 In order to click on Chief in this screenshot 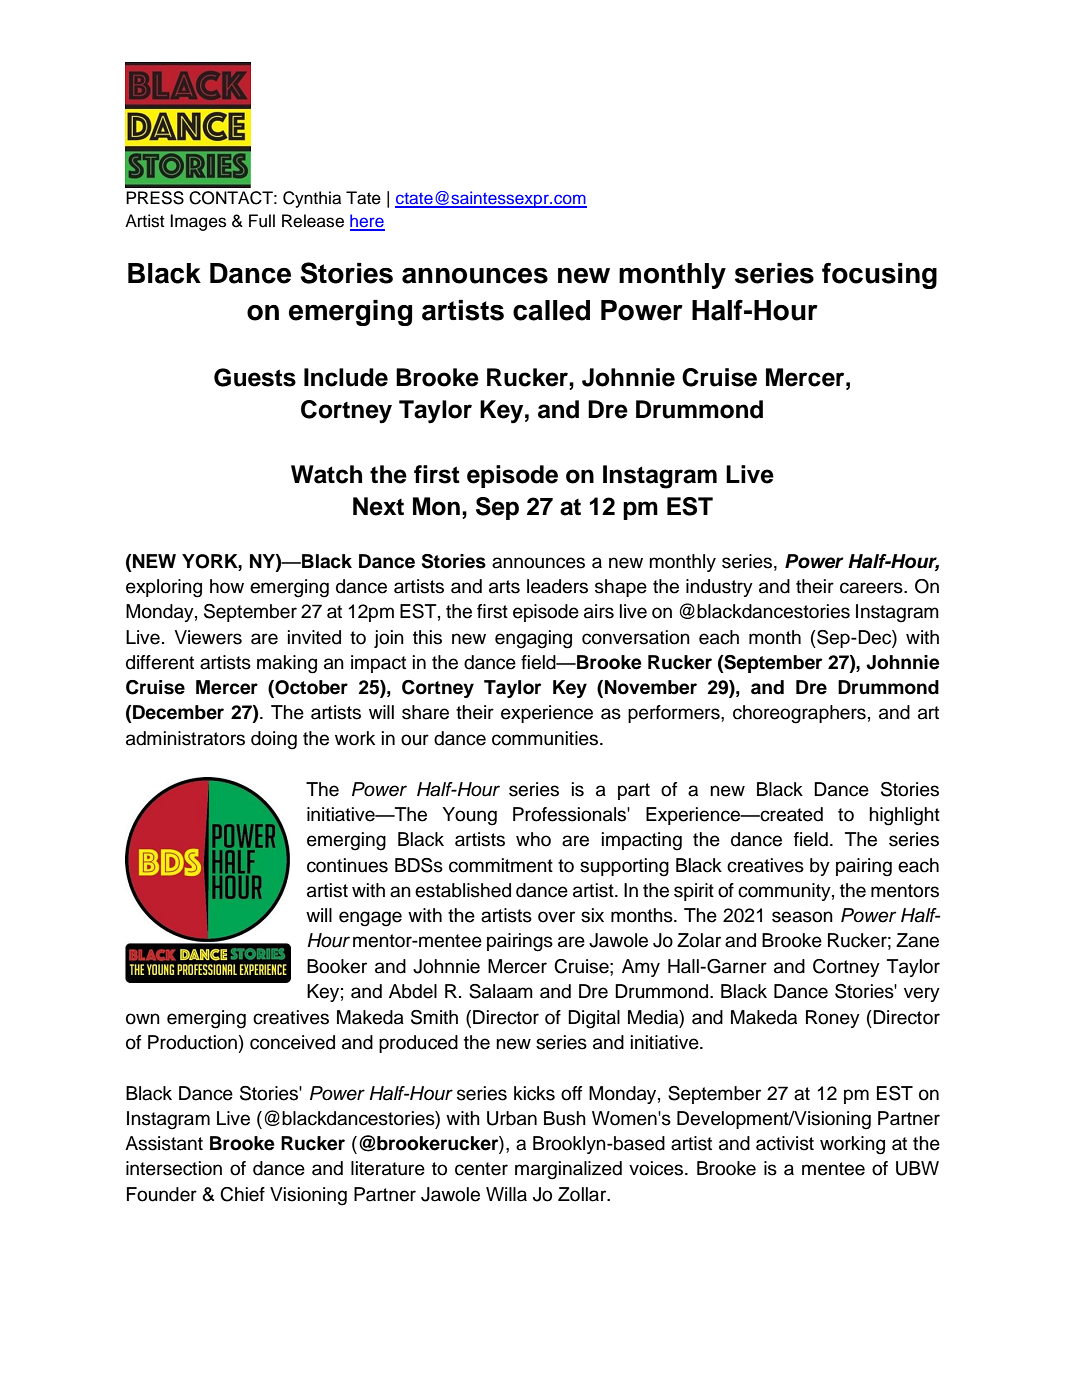, I will do `click(242, 1194)`.
